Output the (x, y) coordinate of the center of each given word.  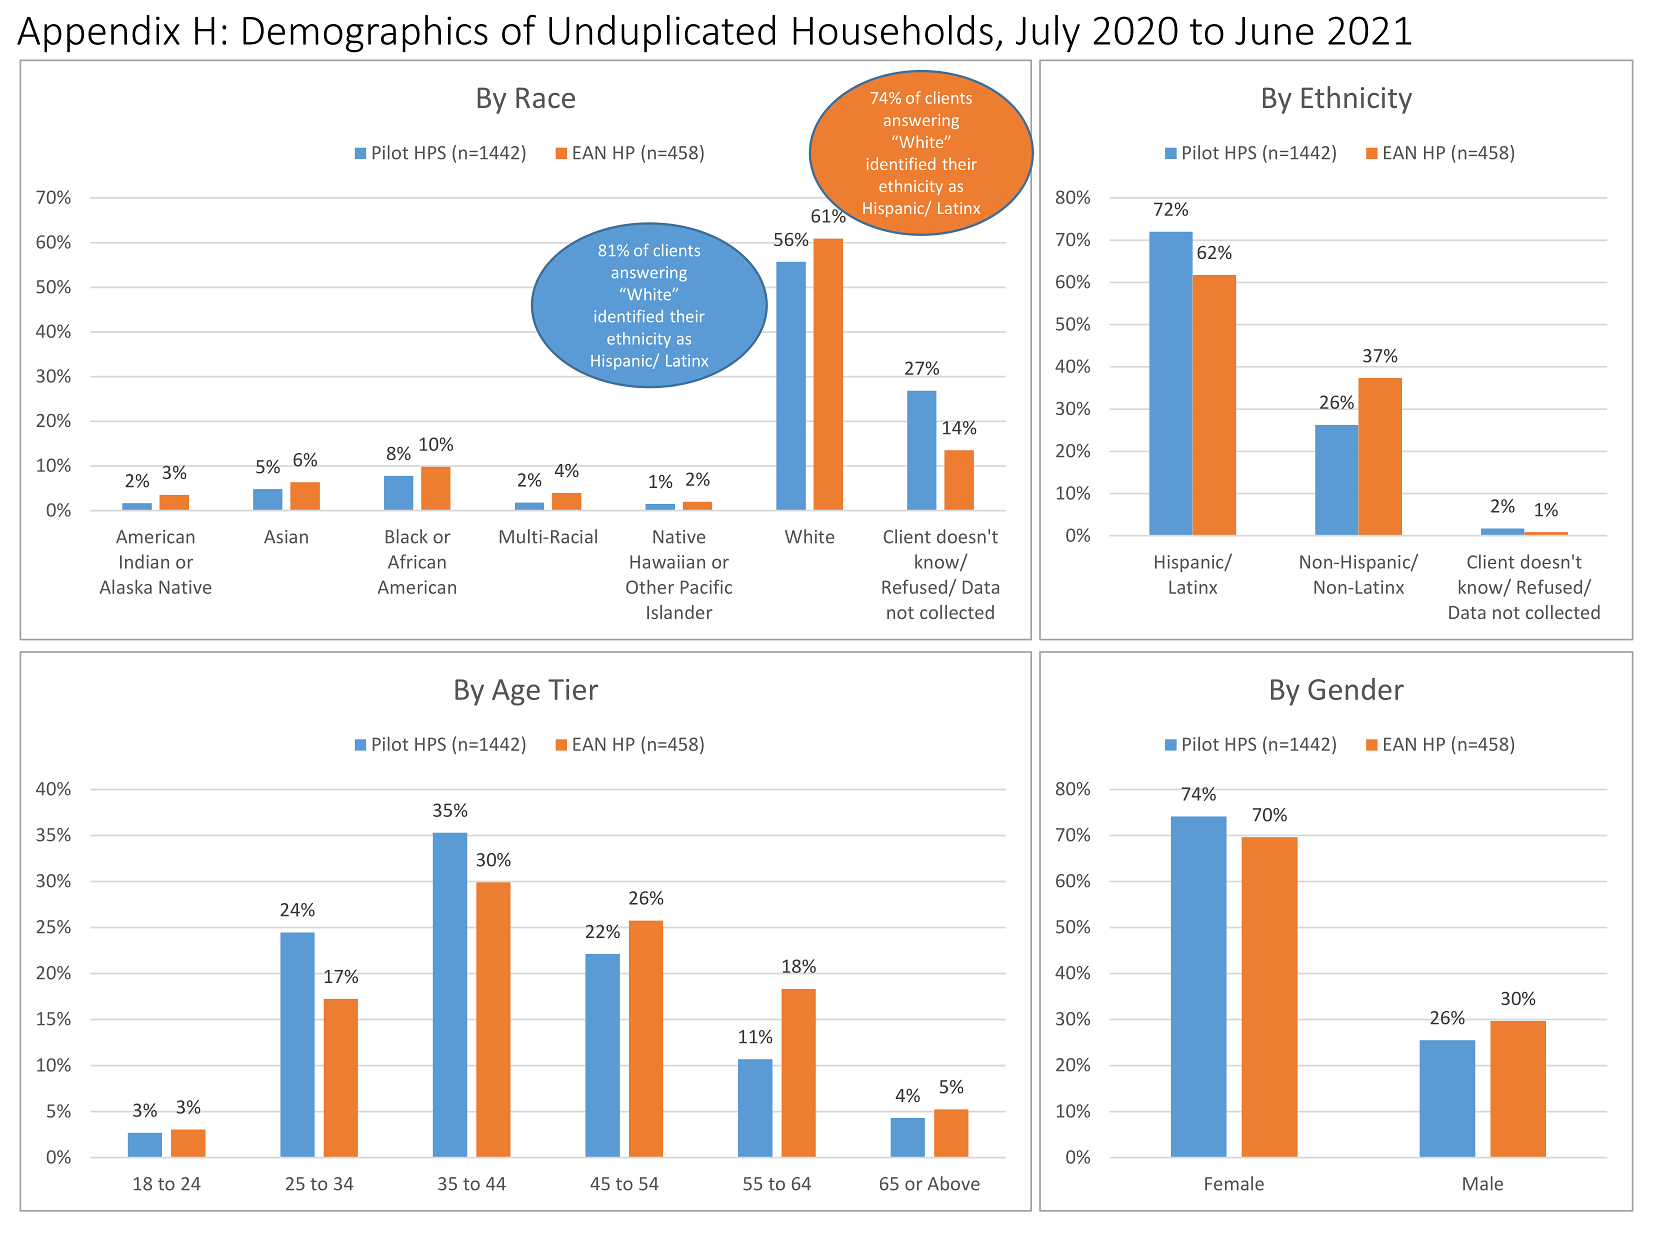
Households (893, 30)
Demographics (365, 34)
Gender (1356, 689)
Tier (573, 689)
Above (954, 1183)
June (1274, 31)
